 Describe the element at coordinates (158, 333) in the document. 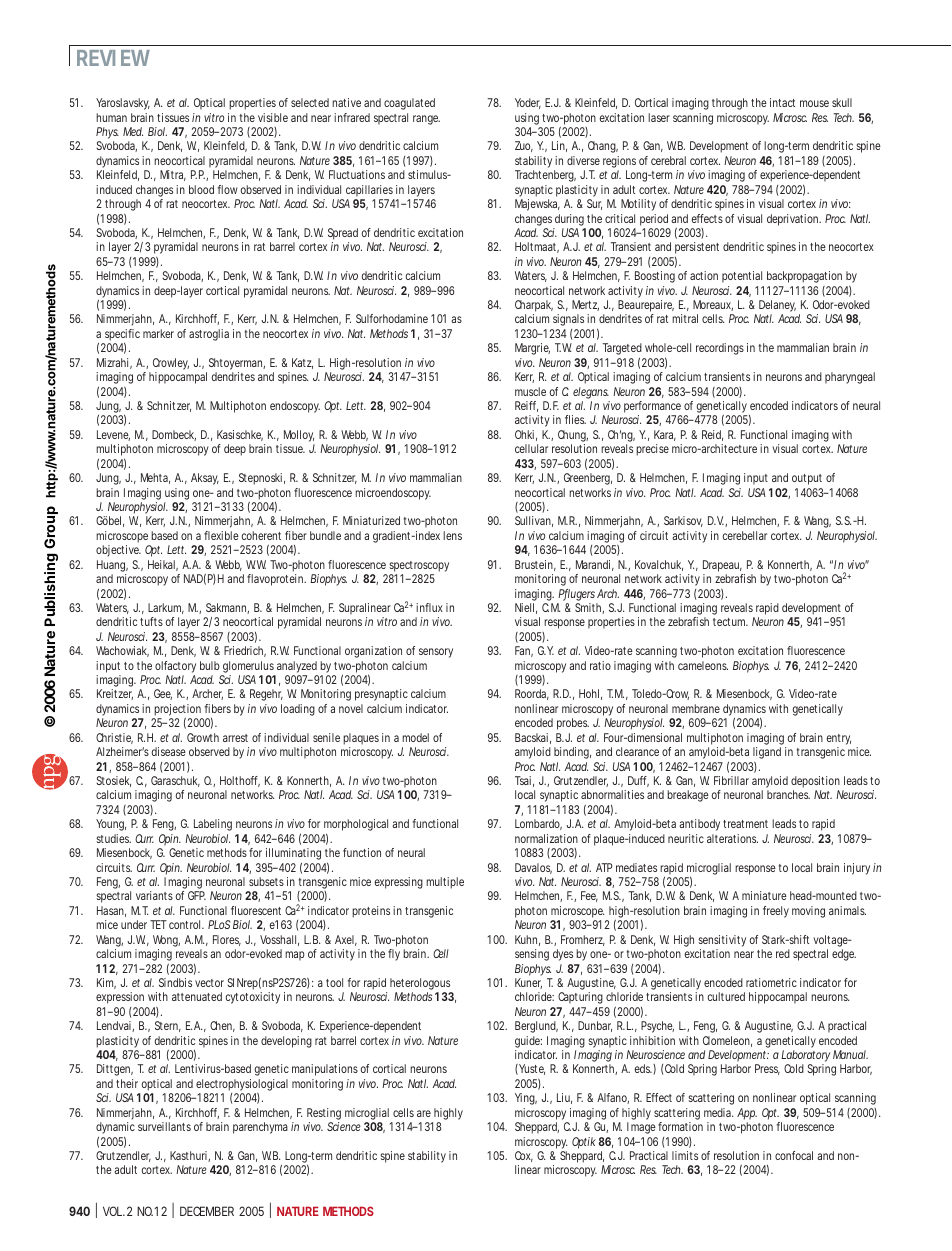

I see `marker` at that location.
